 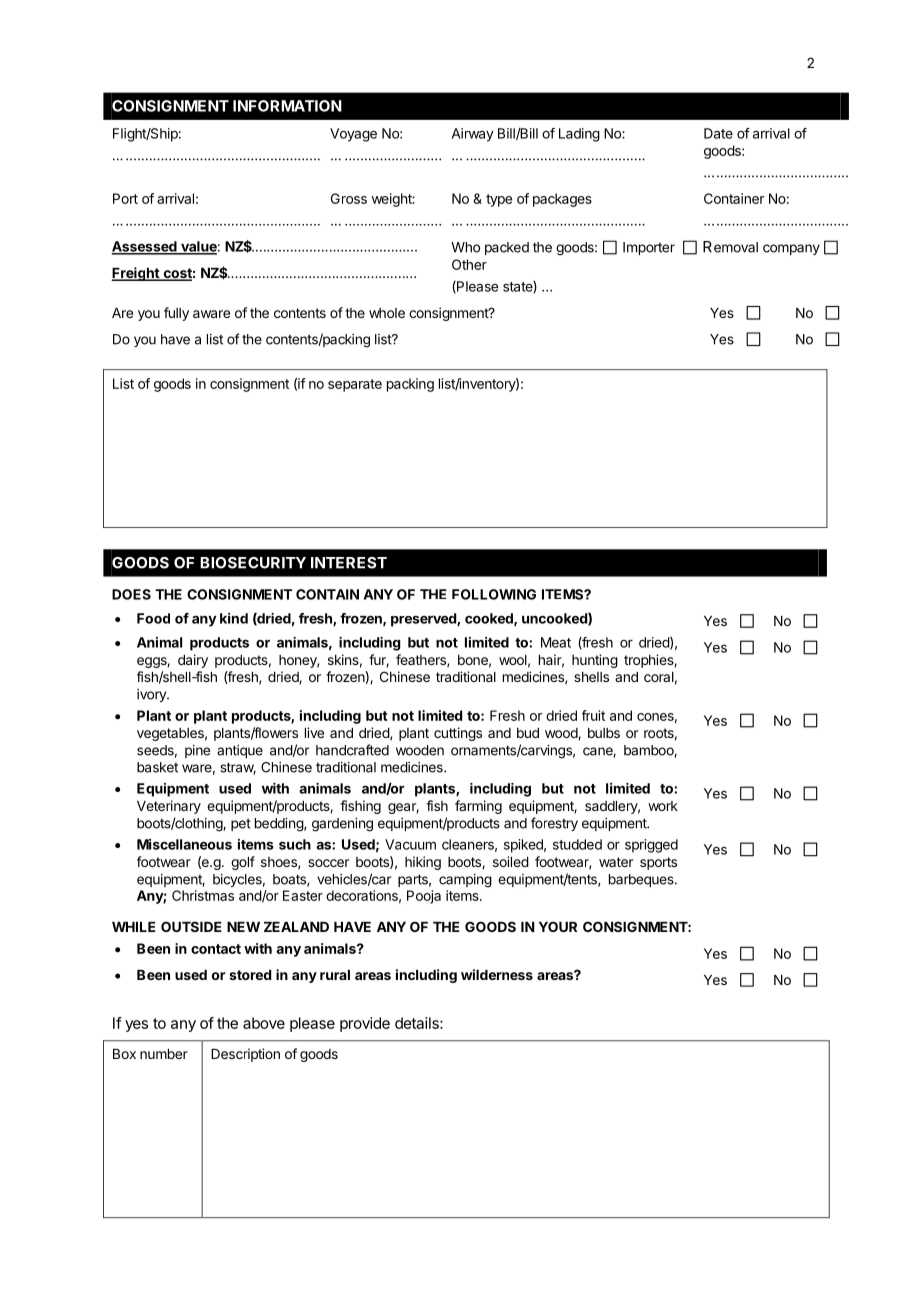 I want to click on FOLLOWING, so click(x=494, y=594).
